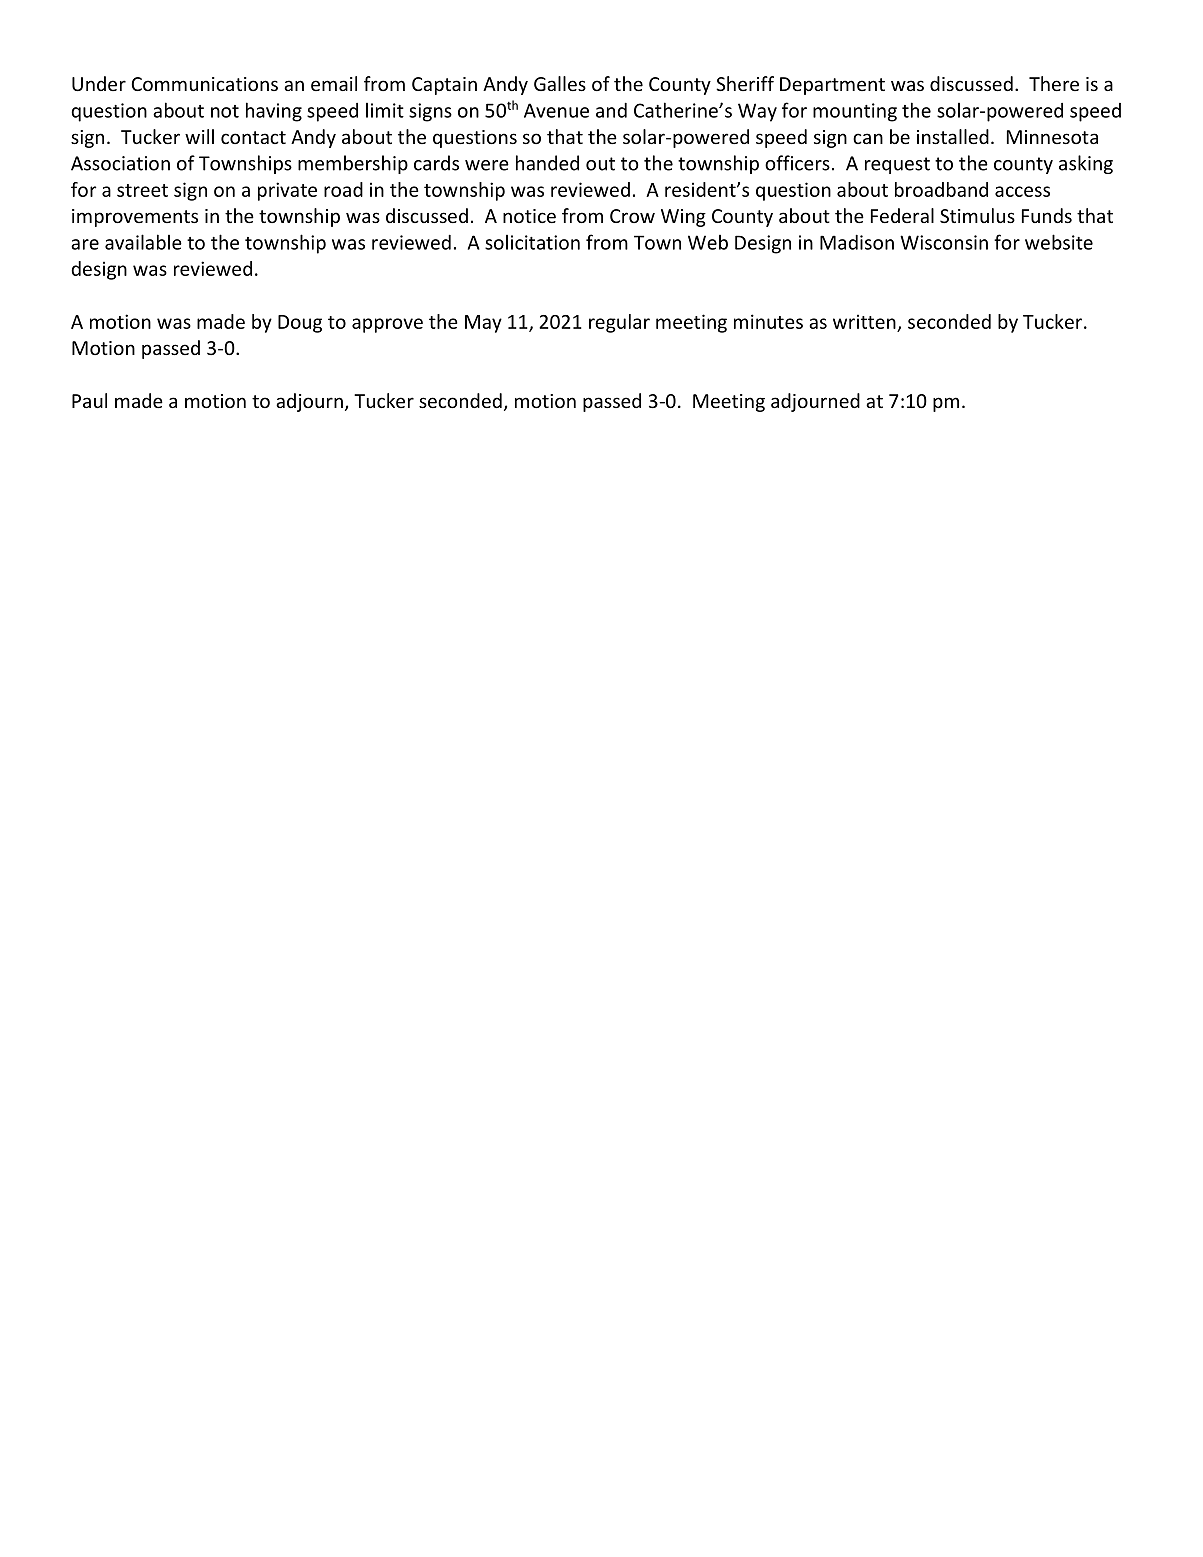 The image size is (1203, 1557). What do you see at coordinates (944, 242) in the screenshot?
I see `Wisconsin` at bounding box center [944, 242].
